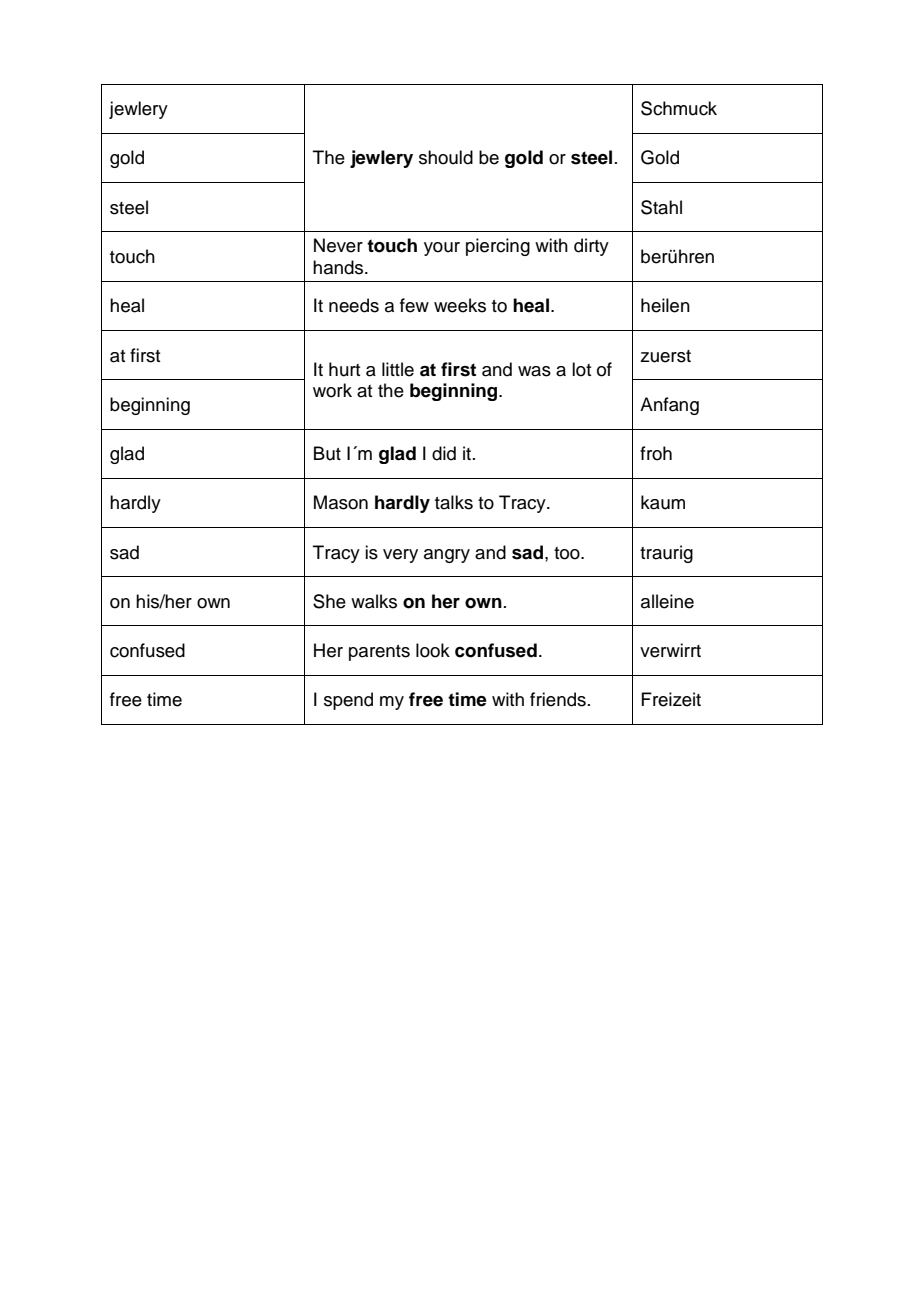  I want to click on Anfang, so click(669, 406).
